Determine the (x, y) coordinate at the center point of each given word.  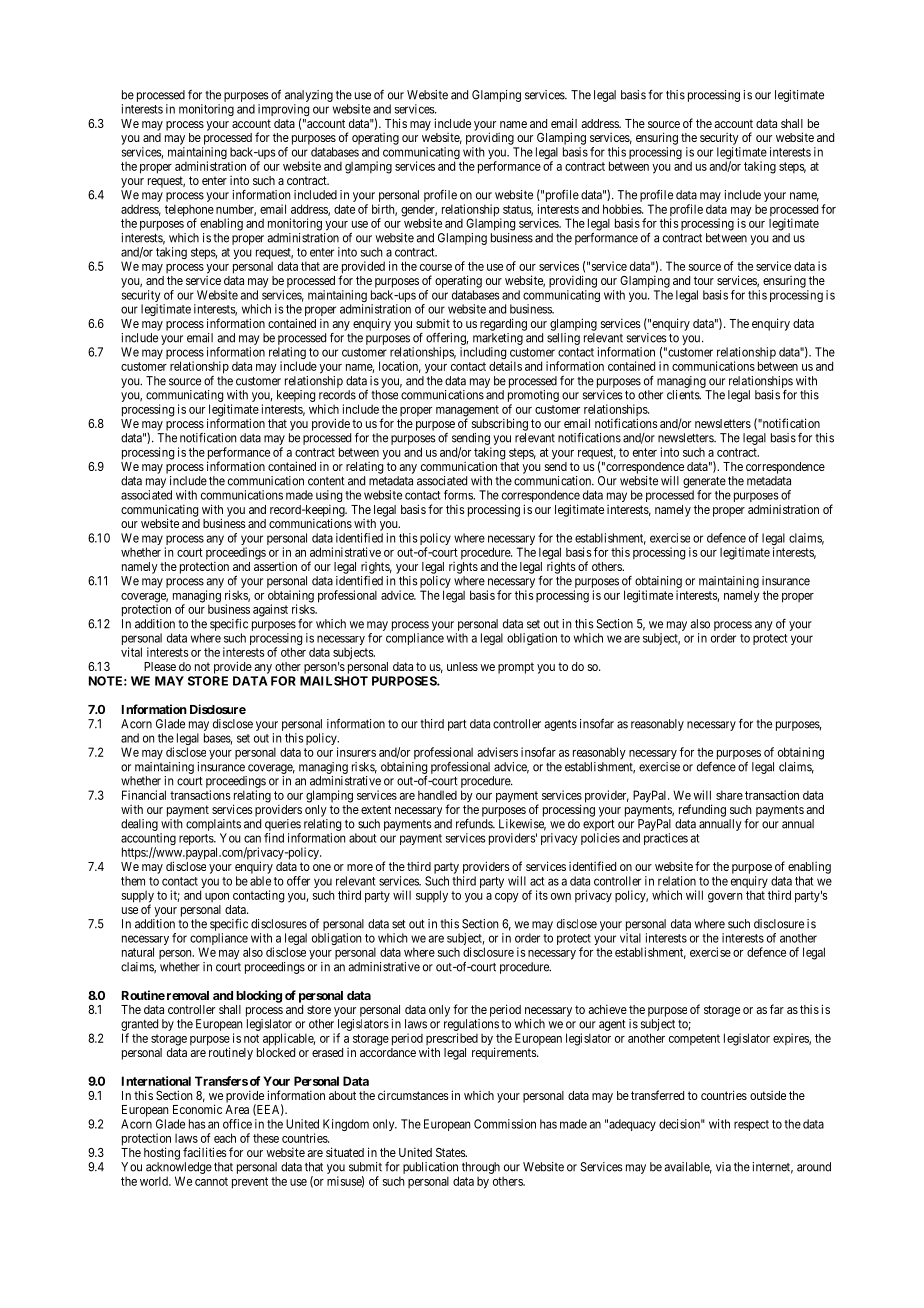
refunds (475, 824)
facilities (205, 1152)
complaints (213, 825)
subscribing (500, 424)
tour (704, 280)
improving (283, 111)
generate (704, 482)
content (326, 481)
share (729, 795)
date (344, 209)
